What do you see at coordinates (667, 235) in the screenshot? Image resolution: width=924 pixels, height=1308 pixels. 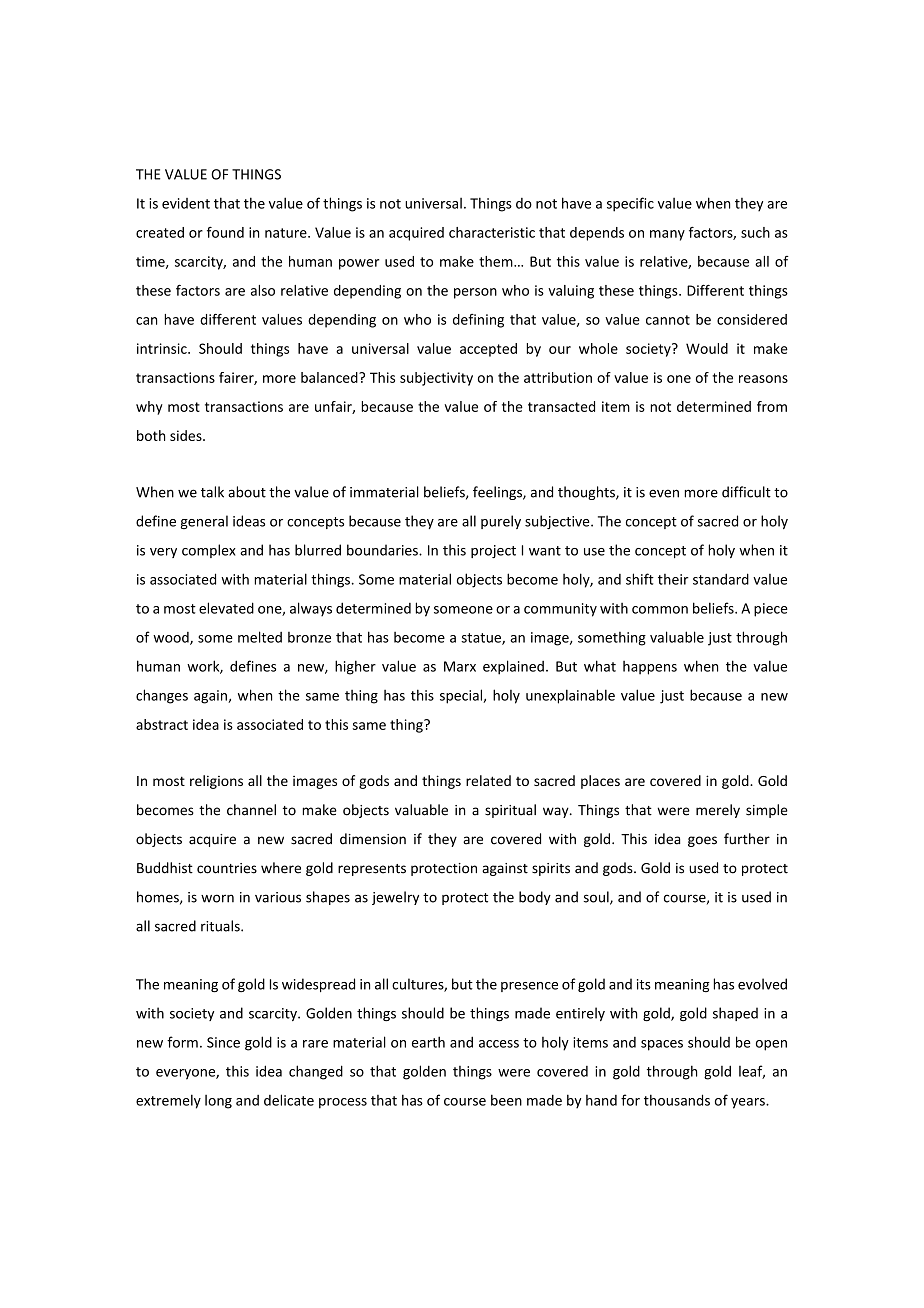 I see `many` at bounding box center [667, 235].
